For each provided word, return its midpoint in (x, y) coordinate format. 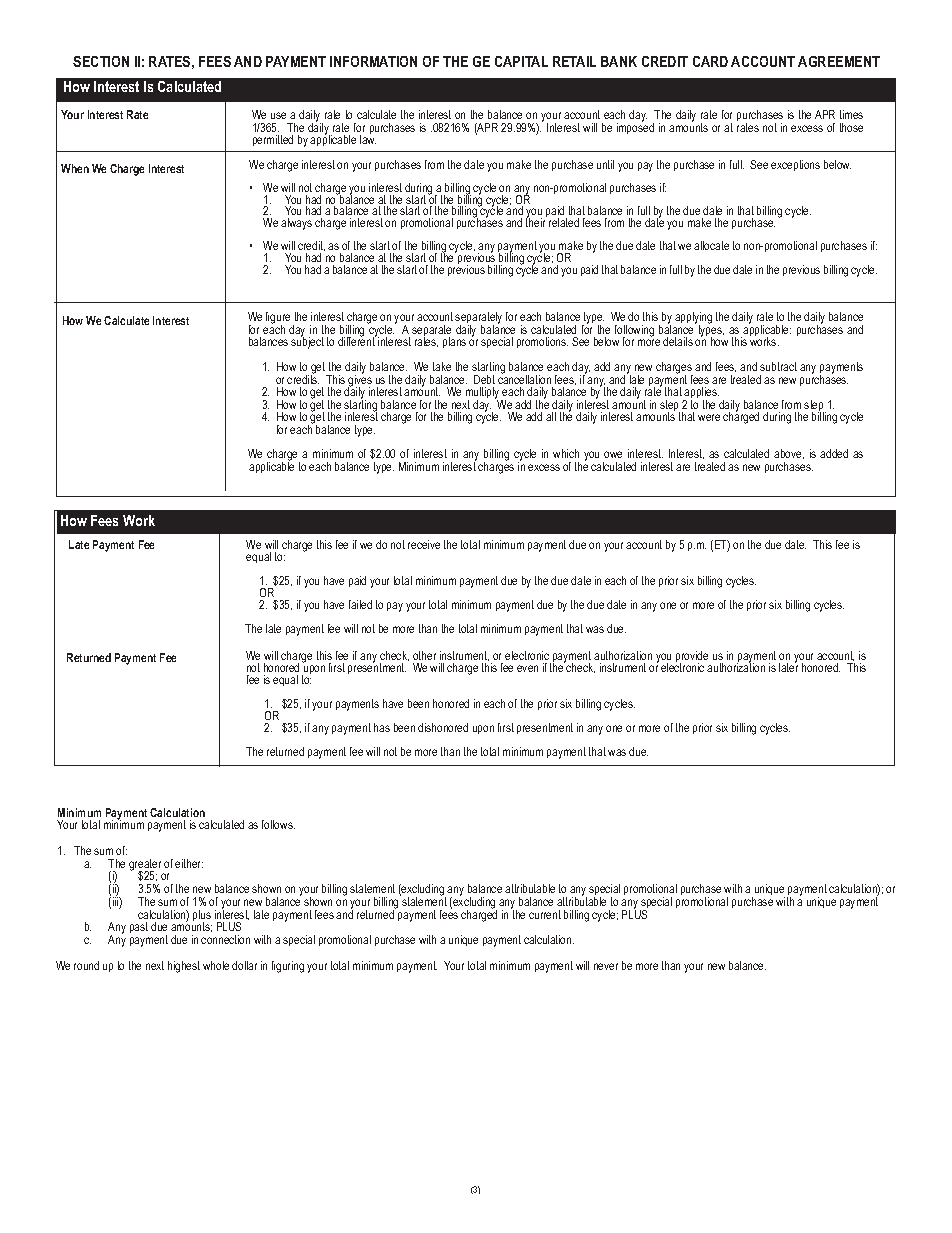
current (545, 914)
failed (360, 604)
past (139, 927)
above (789, 454)
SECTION (101, 61)
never (606, 966)
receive (424, 544)
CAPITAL (521, 61)
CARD (710, 61)
